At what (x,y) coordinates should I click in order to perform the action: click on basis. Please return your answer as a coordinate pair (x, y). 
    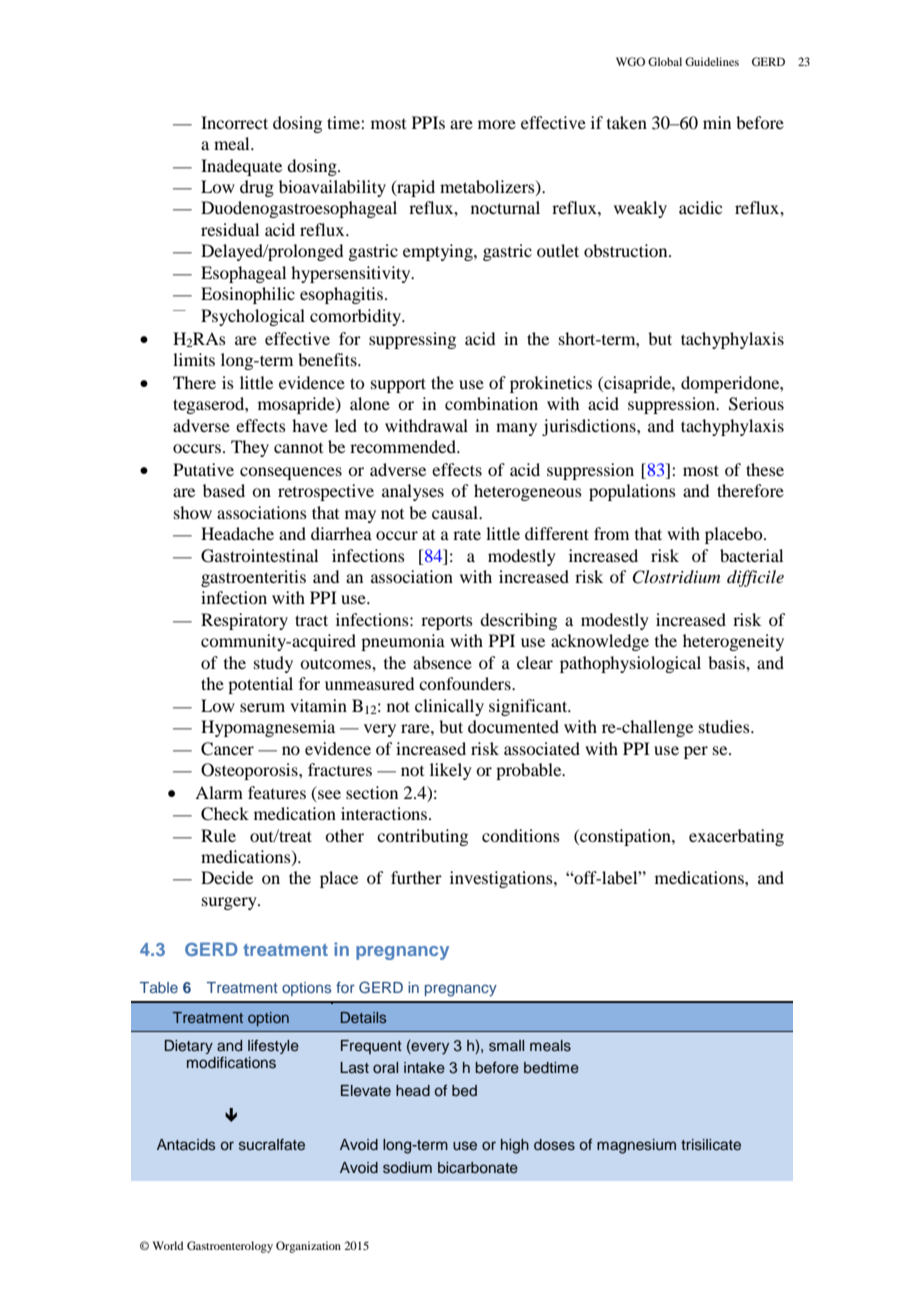
    Looking at the image, I should click on (727, 662).
